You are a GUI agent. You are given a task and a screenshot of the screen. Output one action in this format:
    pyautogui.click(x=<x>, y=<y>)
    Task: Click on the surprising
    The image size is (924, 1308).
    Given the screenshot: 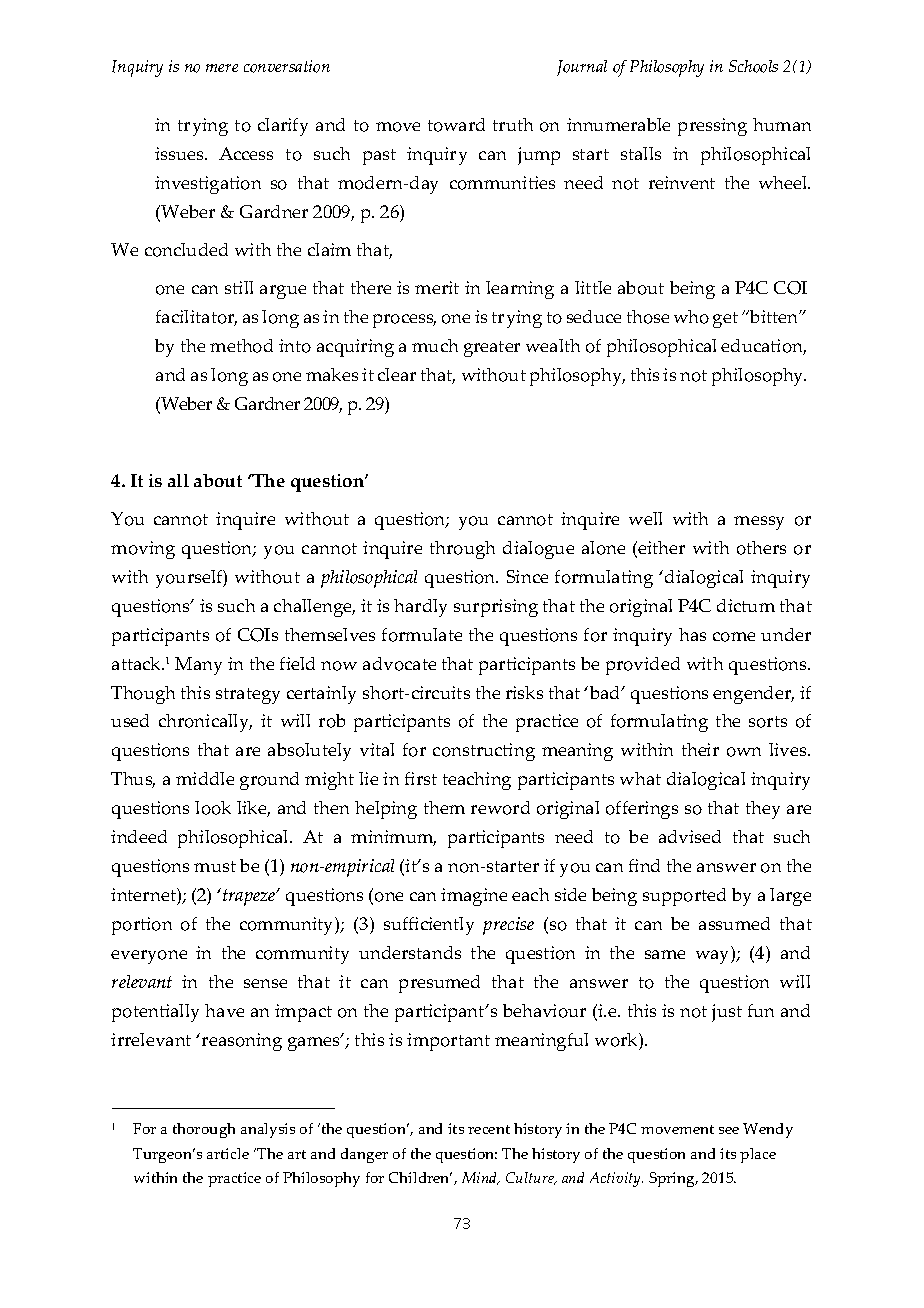 What is the action you would take?
    pyautogui.click(x=496, y=608)
